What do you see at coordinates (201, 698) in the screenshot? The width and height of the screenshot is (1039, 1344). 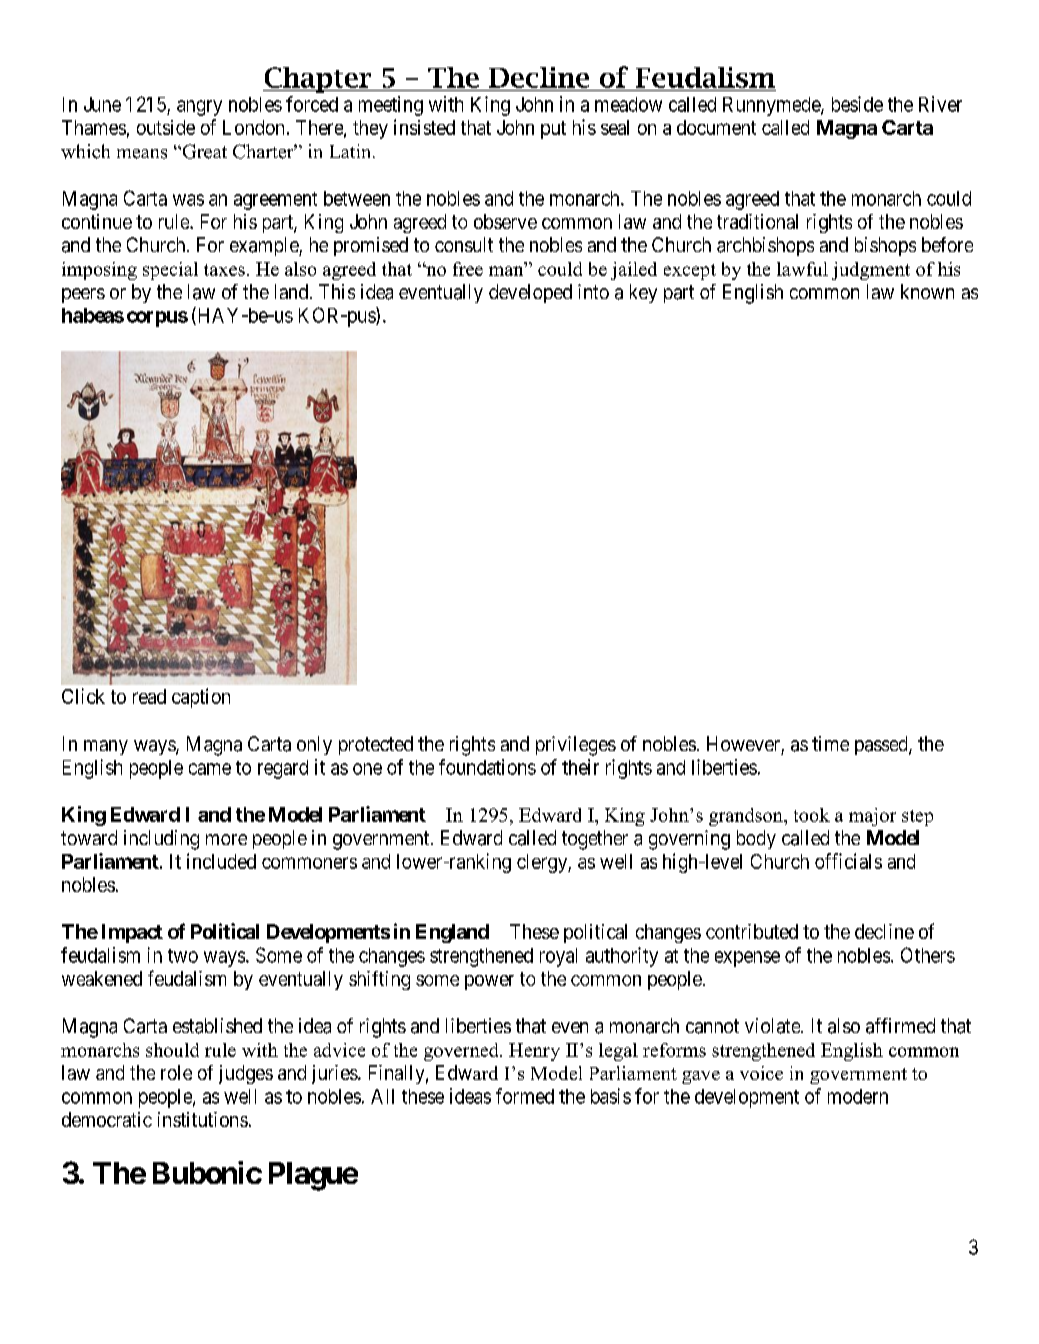 I see `caption` at bounding box center [201, 698].
